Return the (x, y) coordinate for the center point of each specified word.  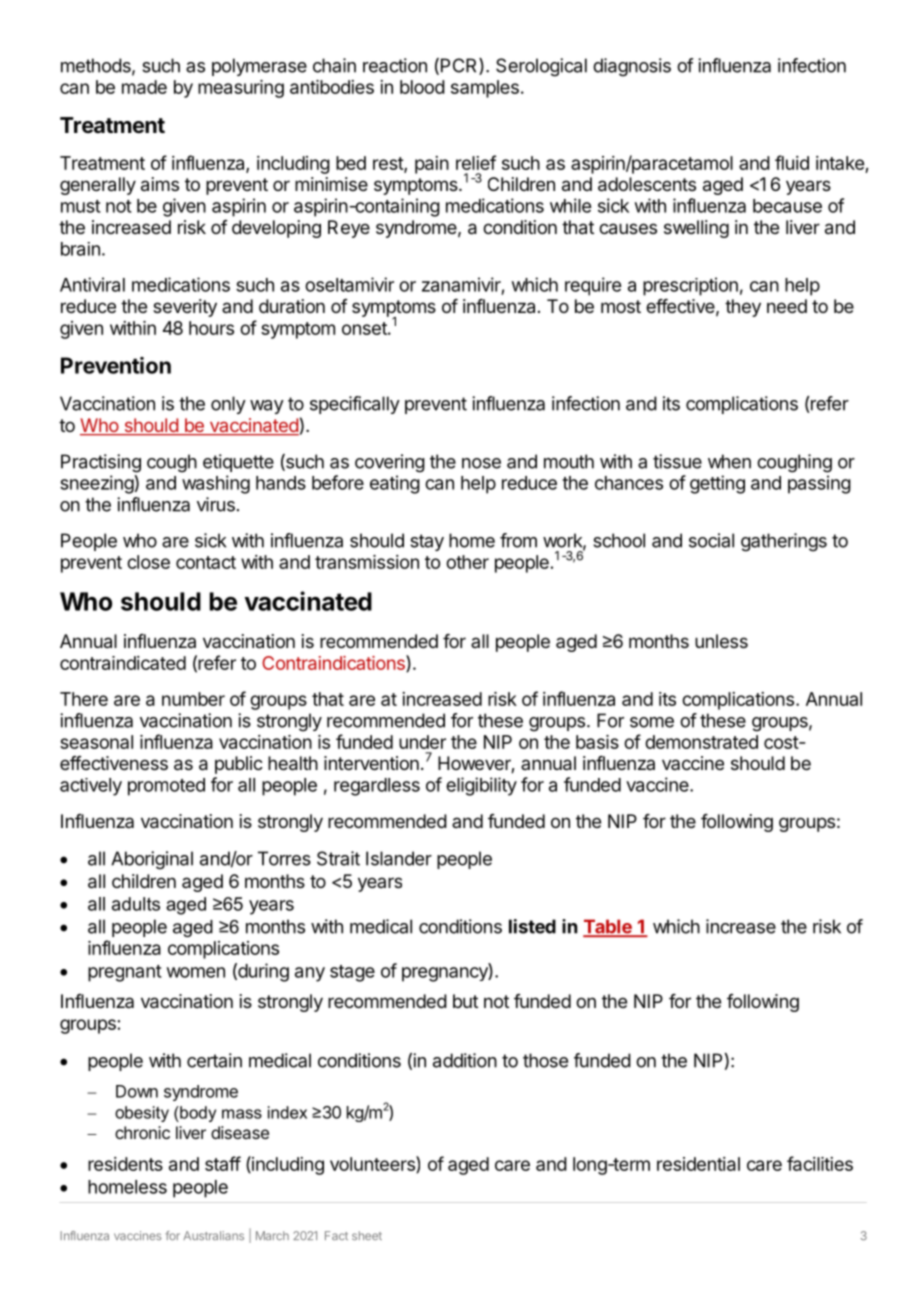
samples (485, 89)
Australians (213, 1235)
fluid (792, 162)
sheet (367, 1235)
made (144, 87)
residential (698, 1164)
